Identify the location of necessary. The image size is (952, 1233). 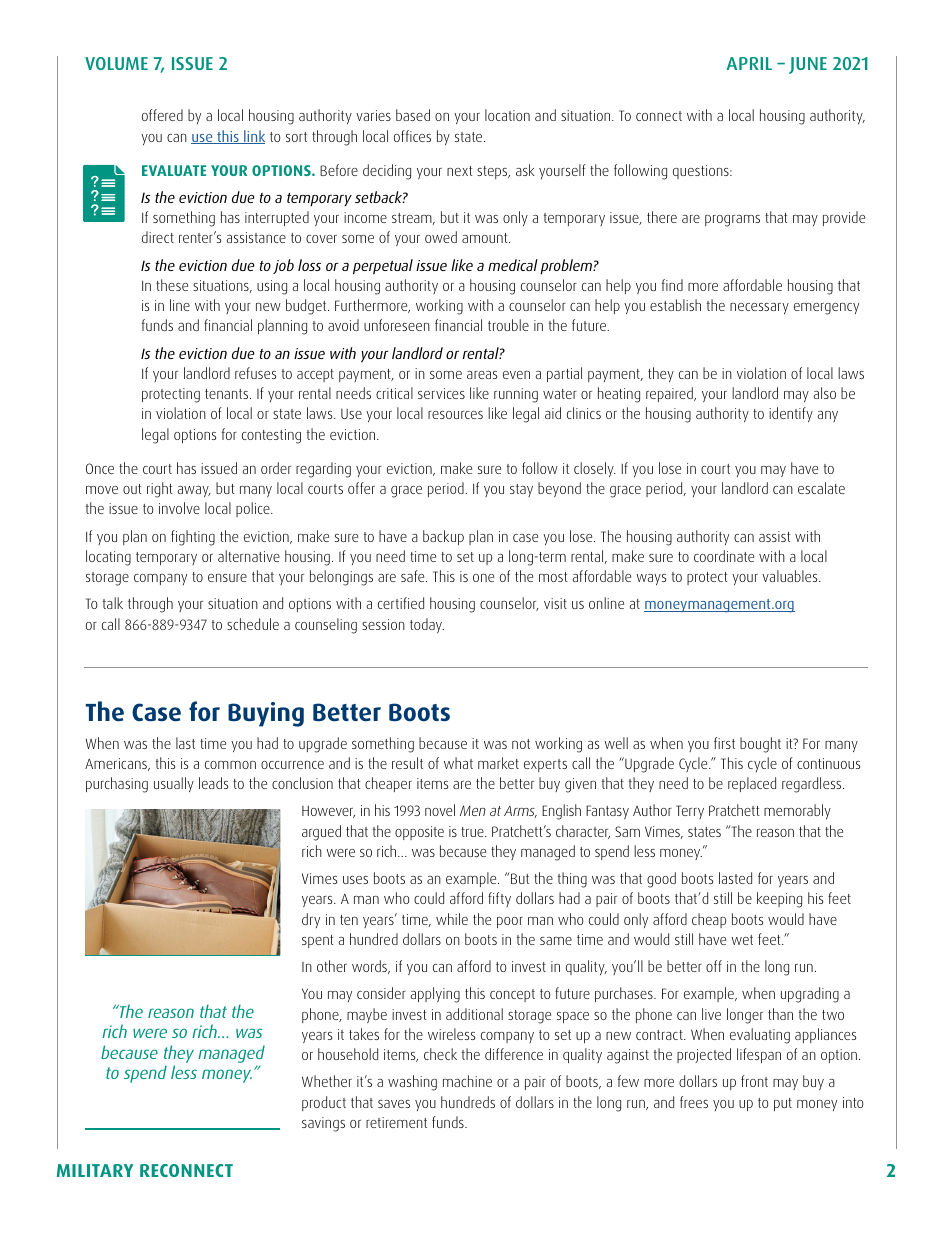
(759, 308).
